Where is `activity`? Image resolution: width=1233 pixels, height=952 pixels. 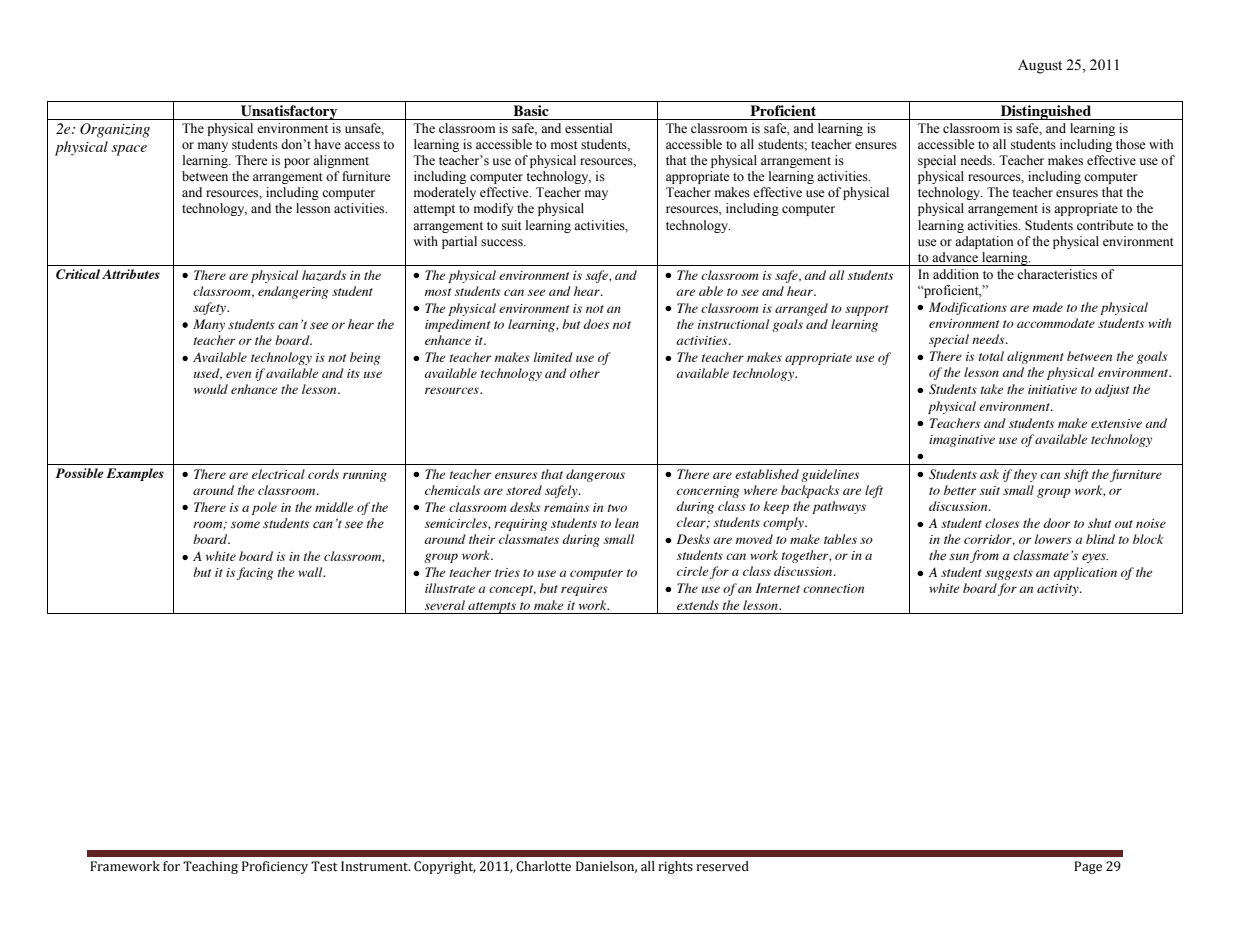
activity is located at coordinates (1059, 590).
